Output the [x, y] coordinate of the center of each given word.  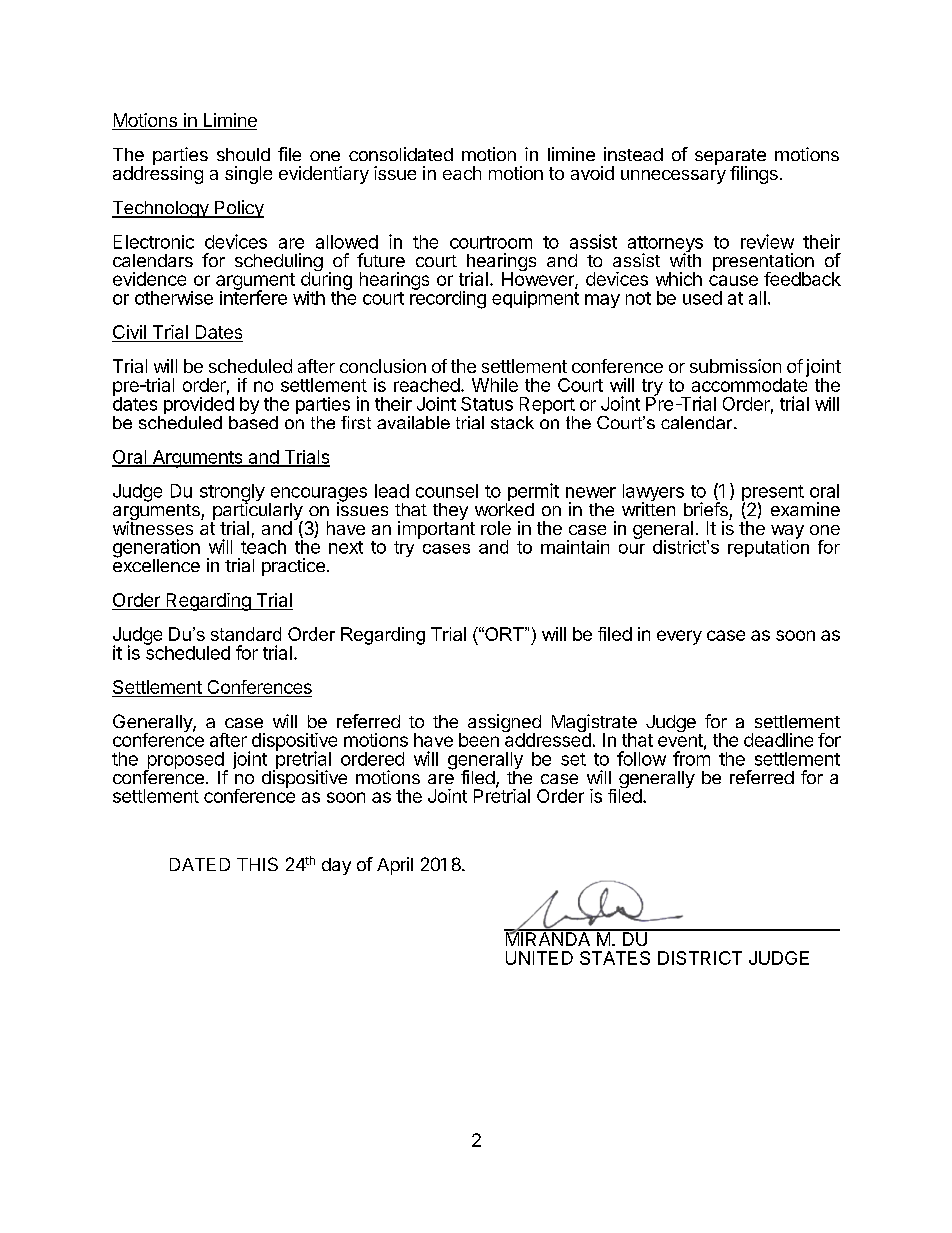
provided [199, 407]
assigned [504, 724]
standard [246, 634]
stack [512, 422]
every [679, 637]
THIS [257, 864]
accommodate [750, 384]
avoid [592, 173]
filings [754, 175]
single [248, 175]
